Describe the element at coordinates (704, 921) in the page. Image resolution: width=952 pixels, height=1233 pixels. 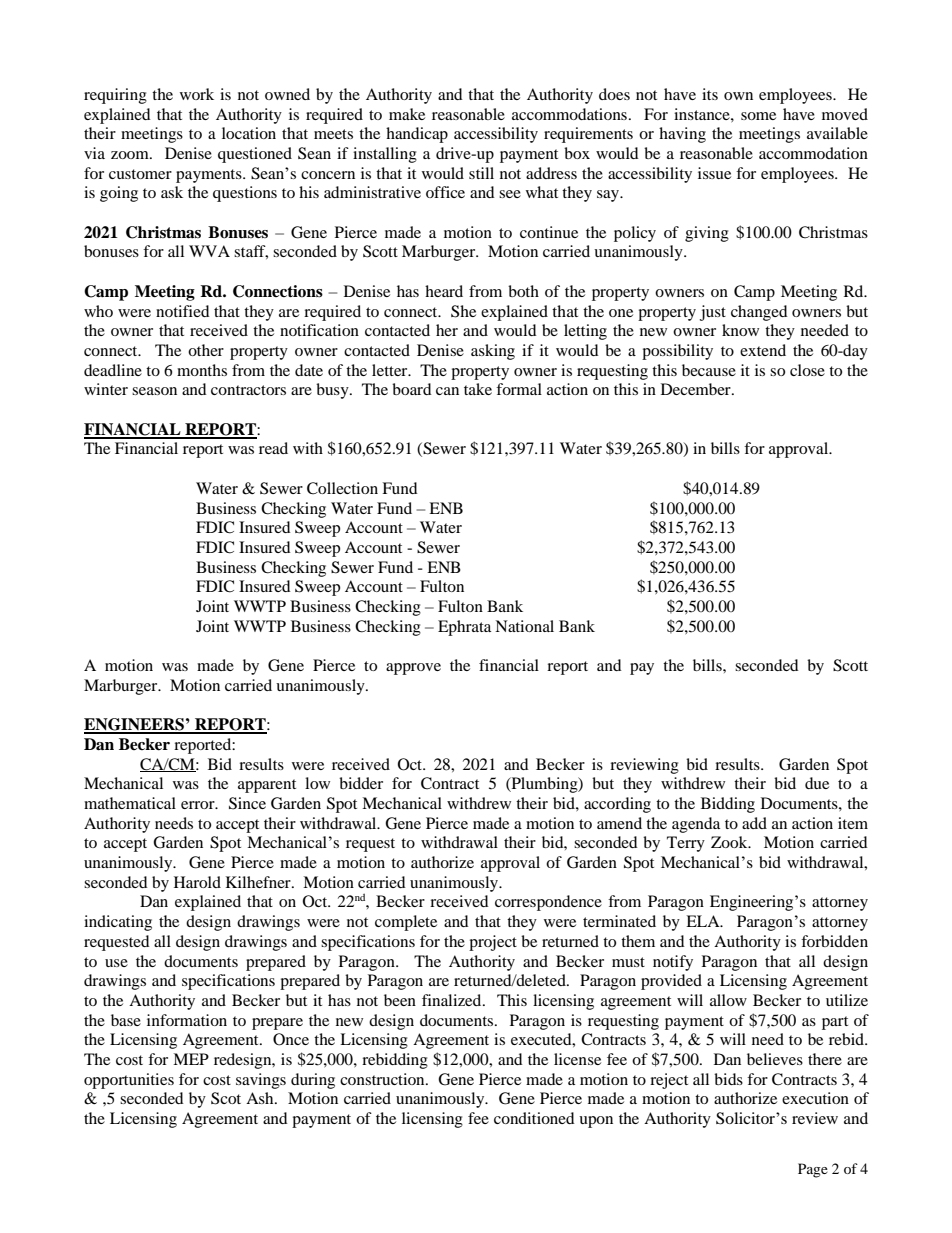
I see `ELA` at that location.
